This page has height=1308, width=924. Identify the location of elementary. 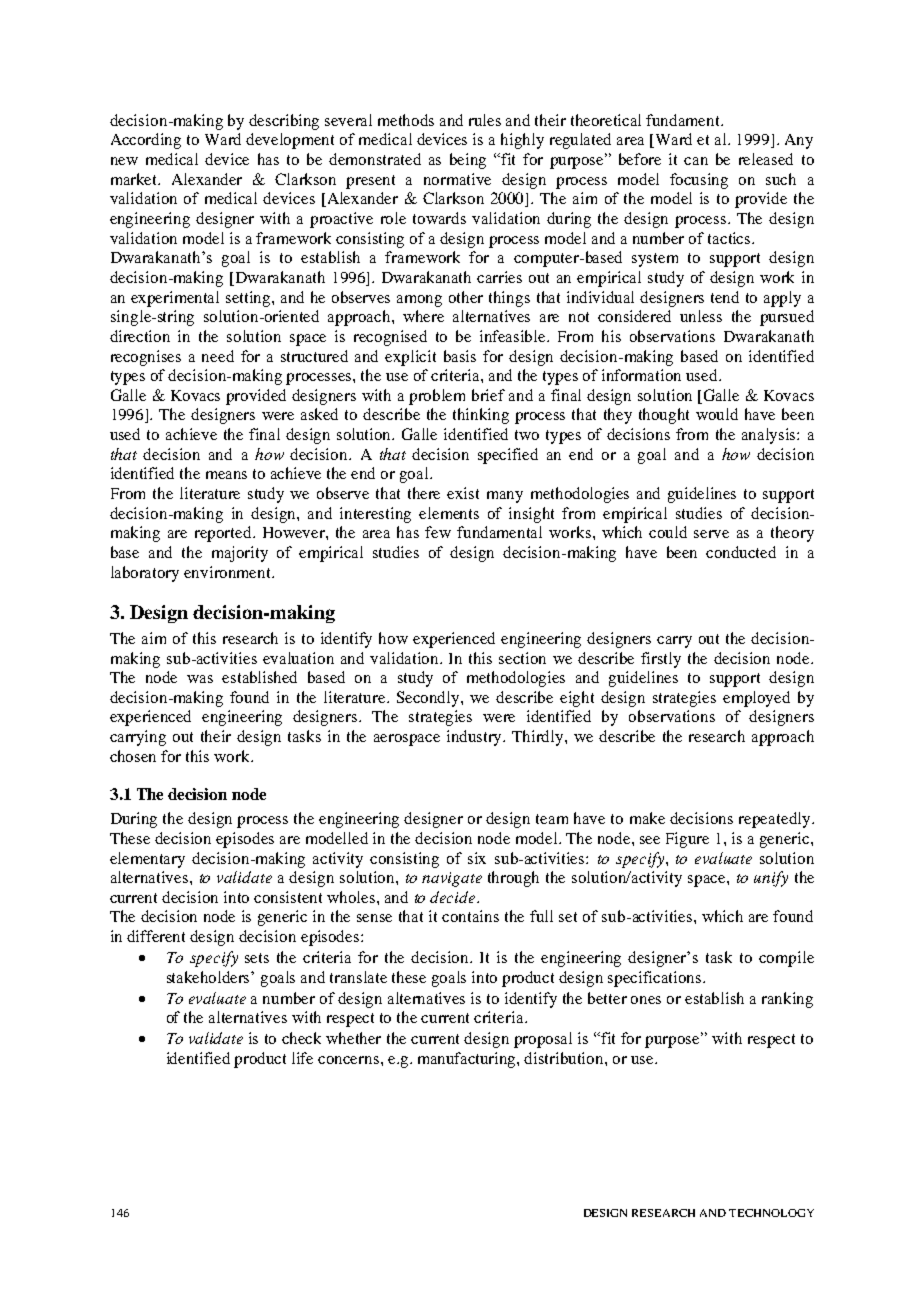
(147, 860).
